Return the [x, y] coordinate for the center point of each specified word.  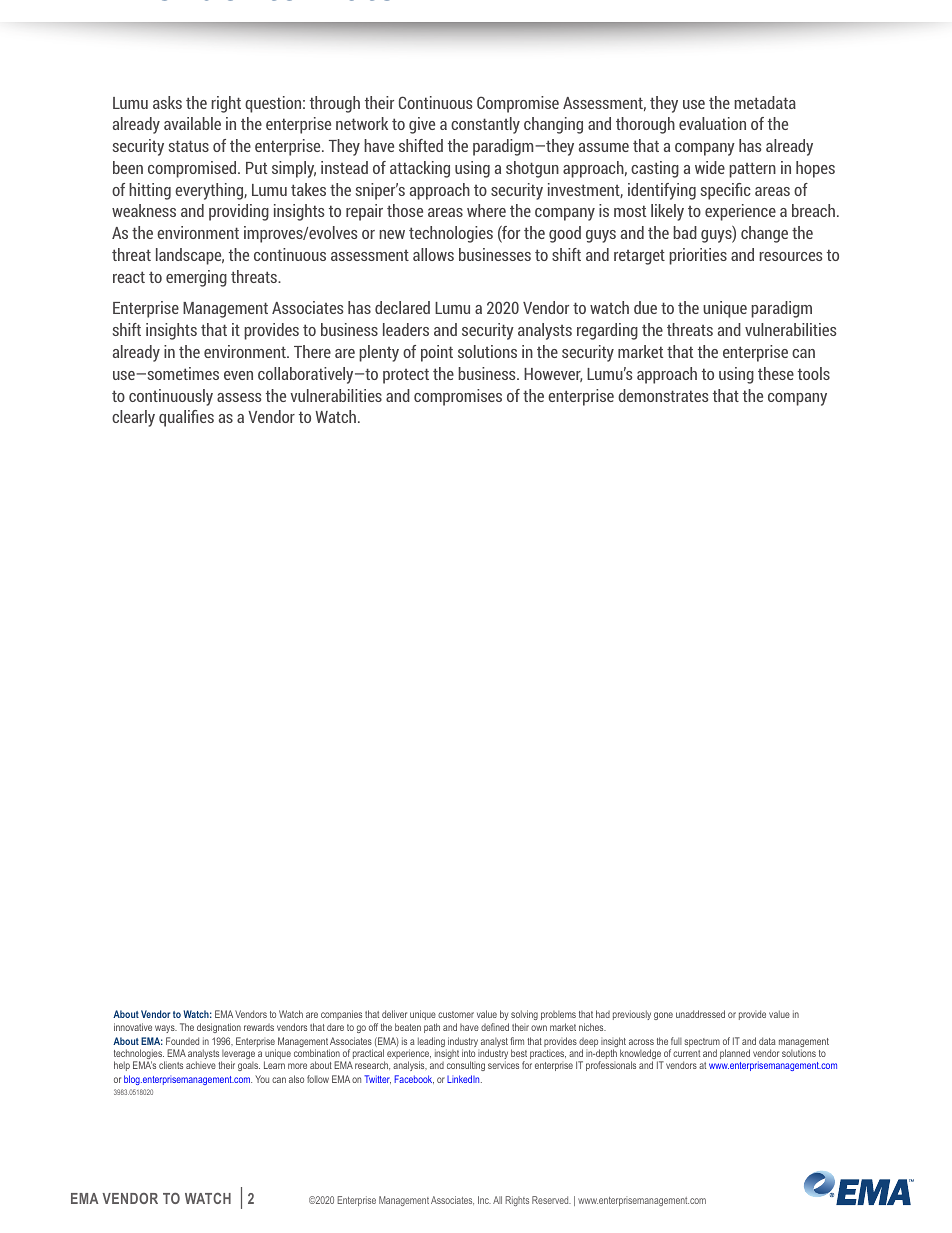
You [262, 1079]
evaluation [712, 123]
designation [219, 1028]
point [437, 353]
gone [663, 1016]
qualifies [186, 418]
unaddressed [700, 1014]
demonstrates [663, 395]
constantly [485, 125]
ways [166, 1029]
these [776, 373]
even [238, 375]
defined [495, 1027]
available [192, 123]
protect [406, 376]
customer [456, 1014]
